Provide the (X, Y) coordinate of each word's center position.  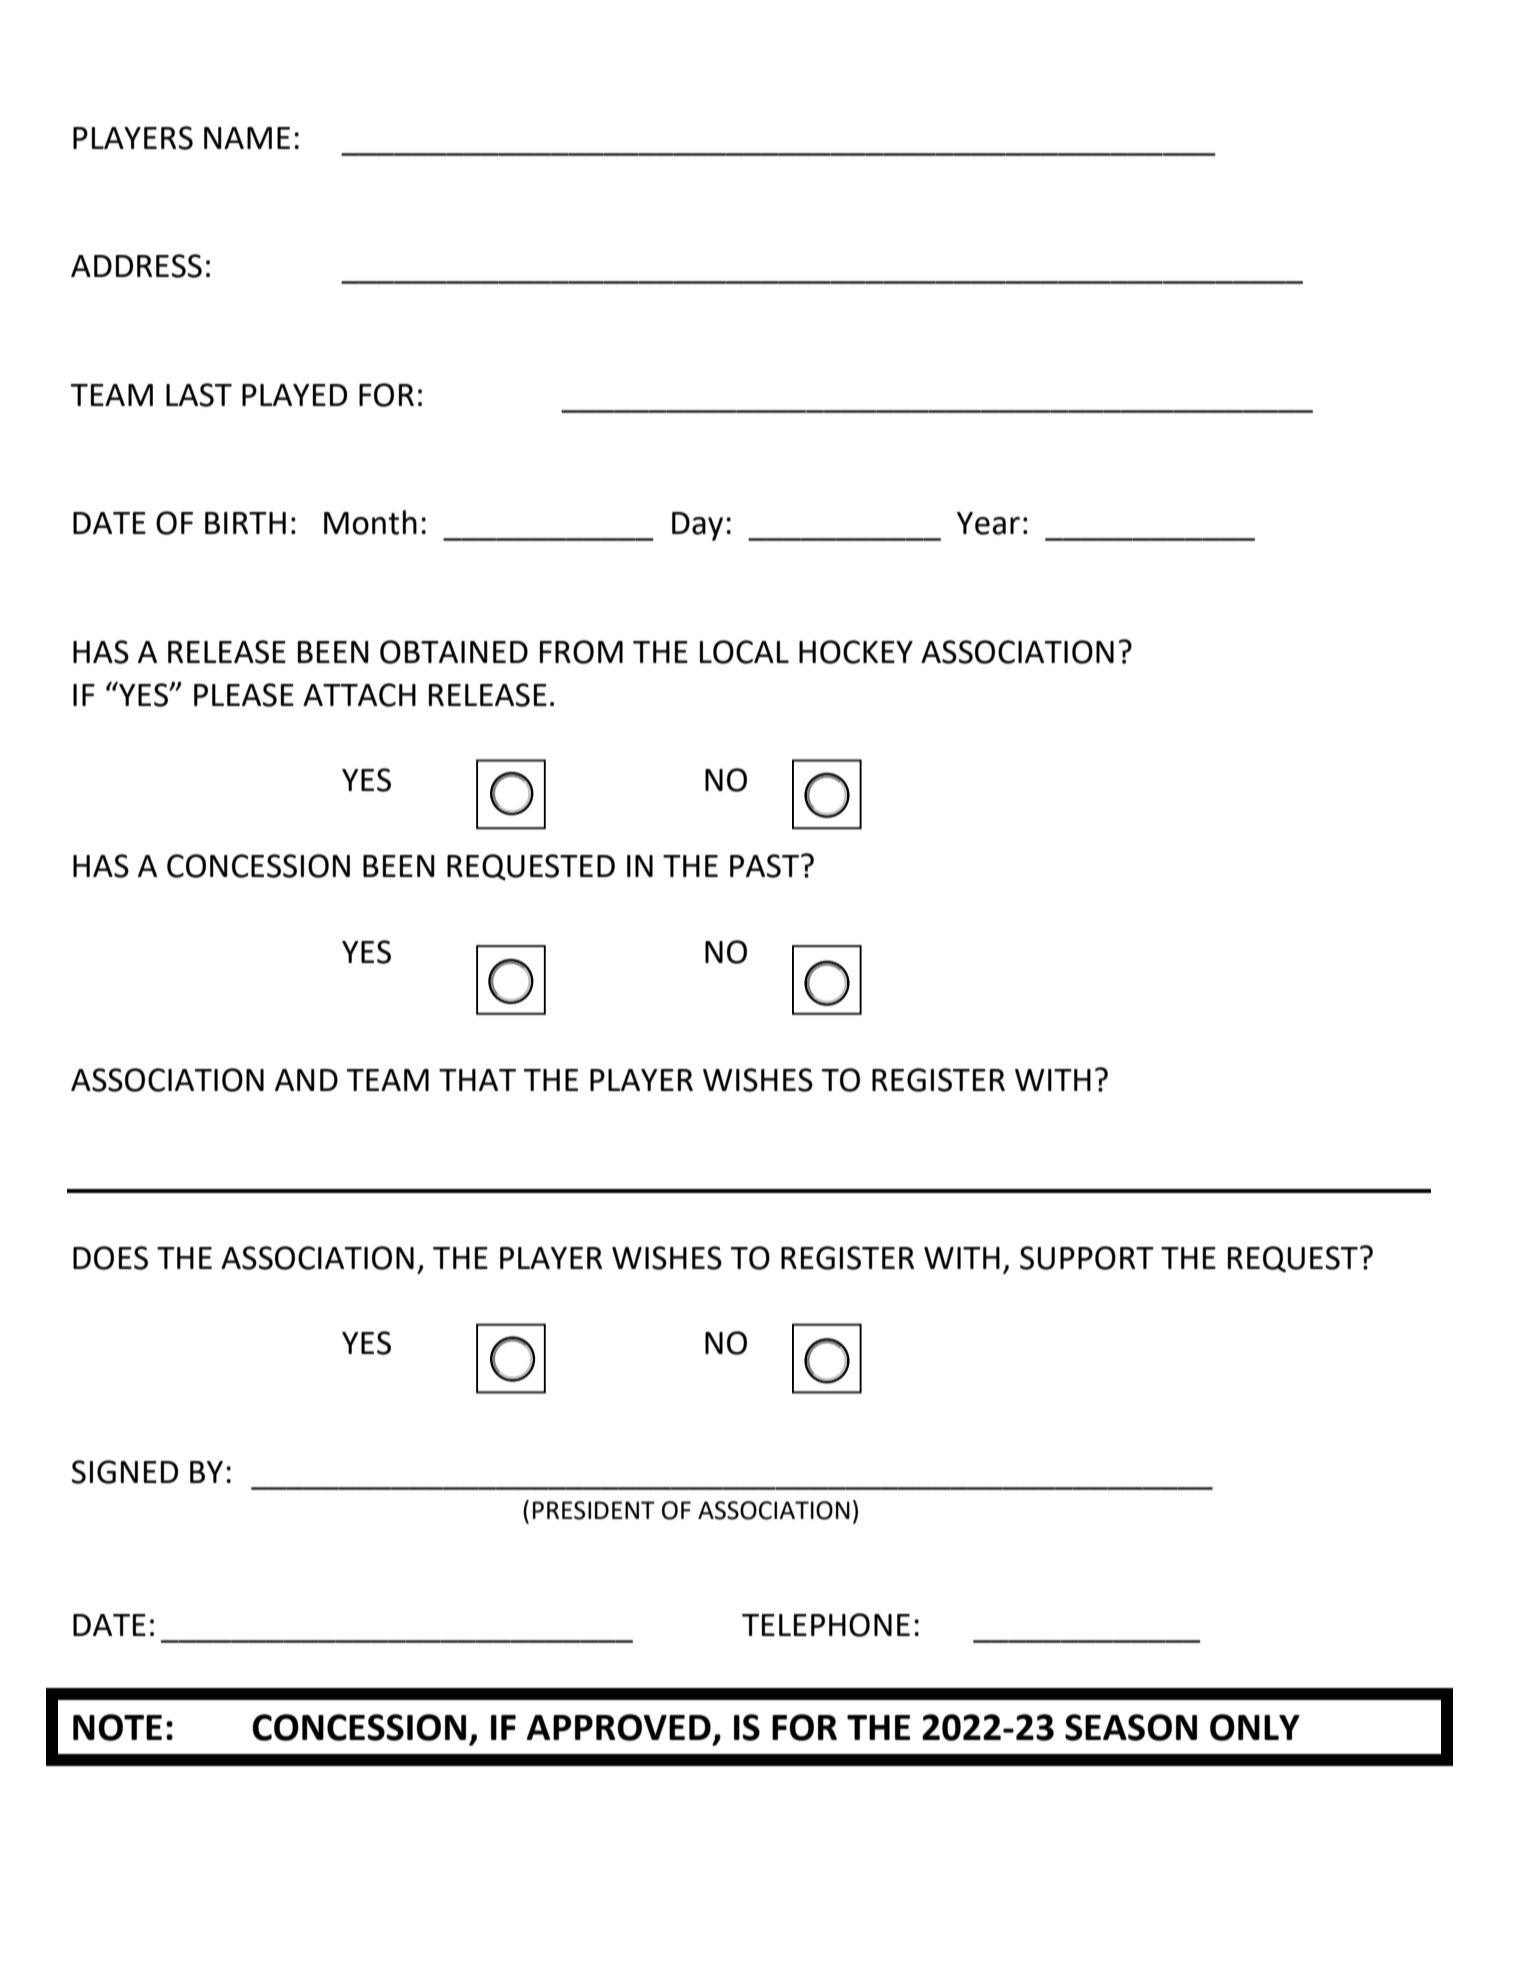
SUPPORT (1087, 1258)
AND (306, 1080)
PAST (766, 866)
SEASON (1131, 1727)
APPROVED (619, 1727)
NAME (247, 138)
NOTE (117, 1727)
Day (697, 526)
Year (988, 523)
